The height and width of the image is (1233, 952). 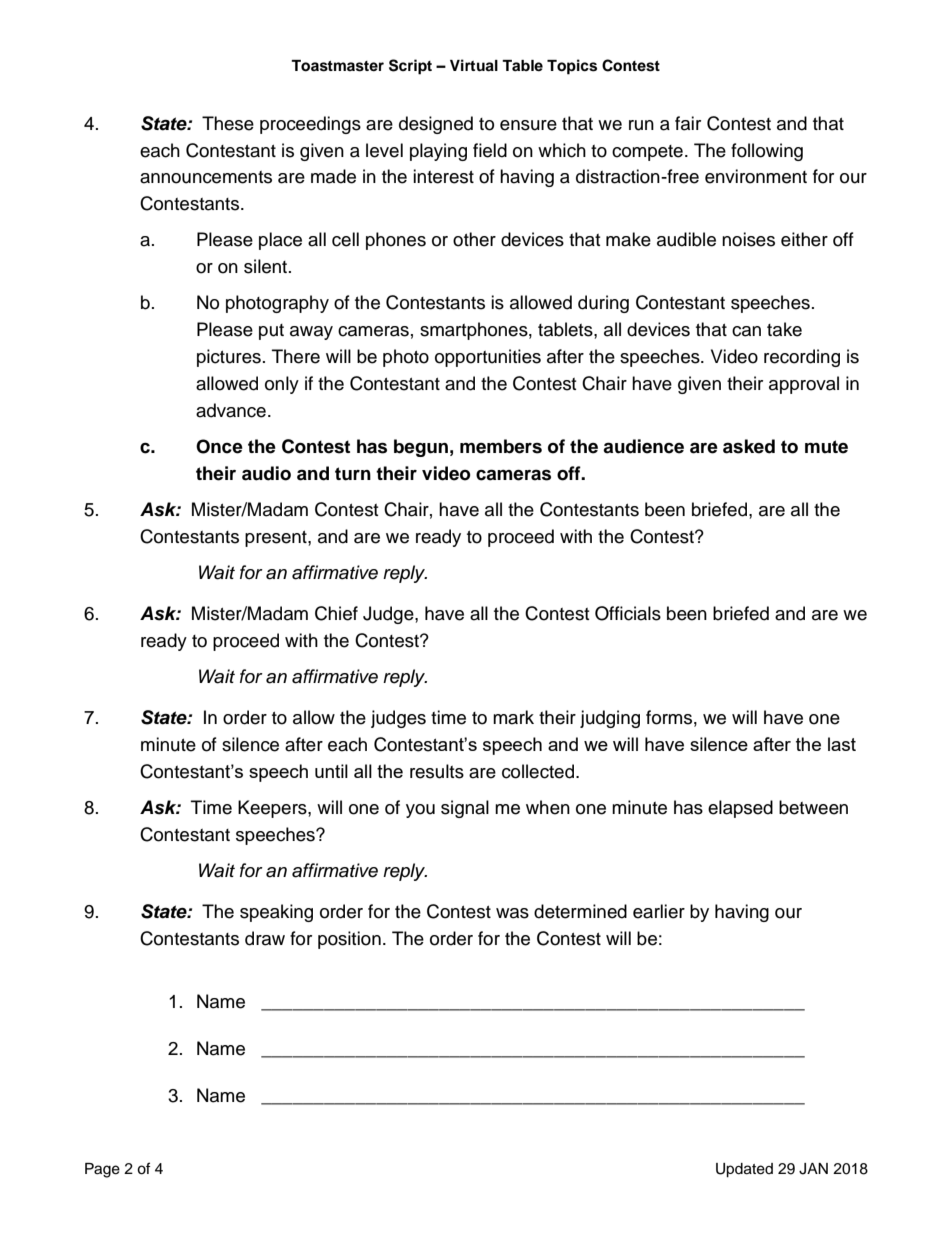 What do you see at coordinates (465, 809) in the image?
I see `signal` at bounding box center [465, 809].
